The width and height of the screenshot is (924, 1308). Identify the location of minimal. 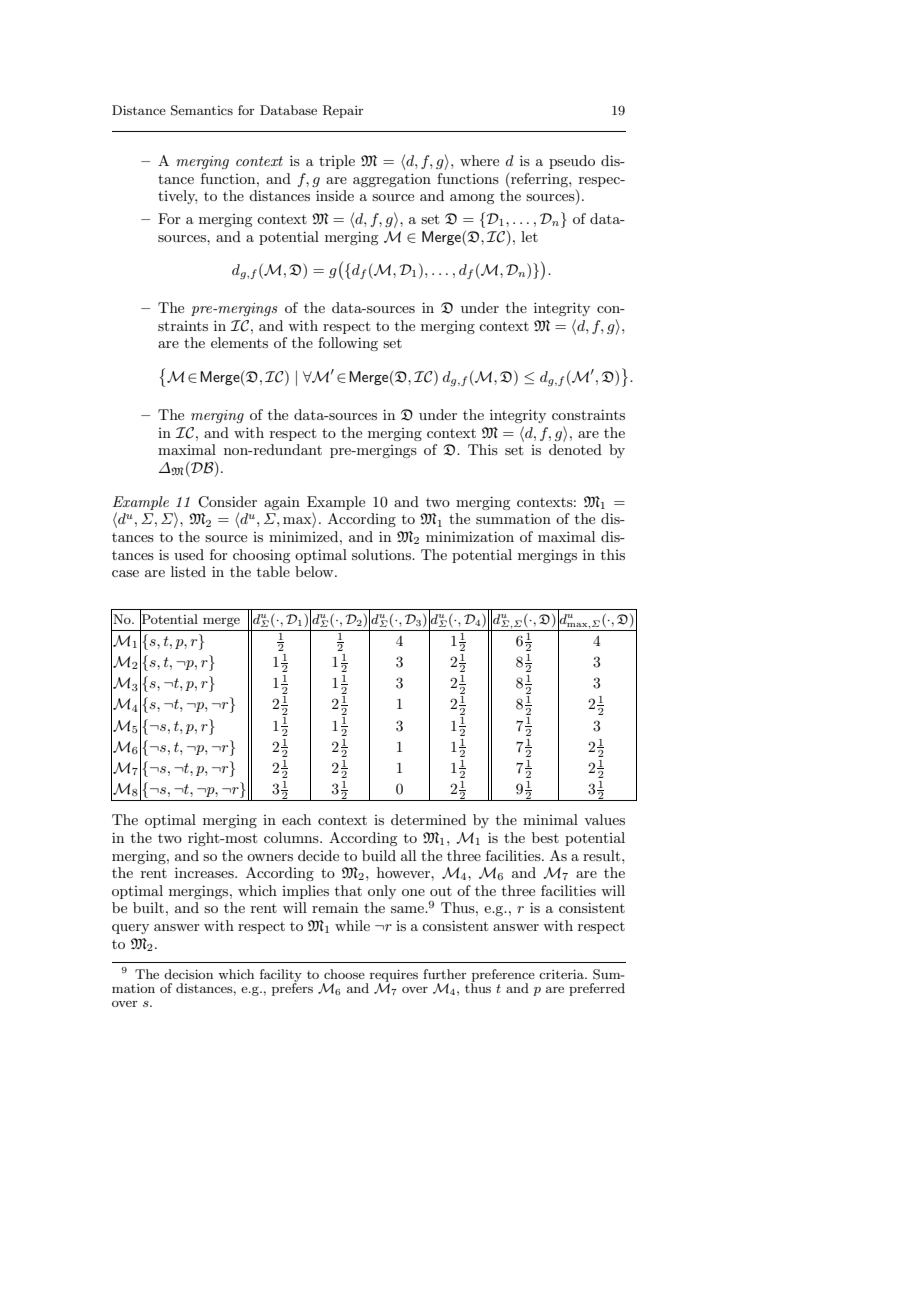
(550, 819).
